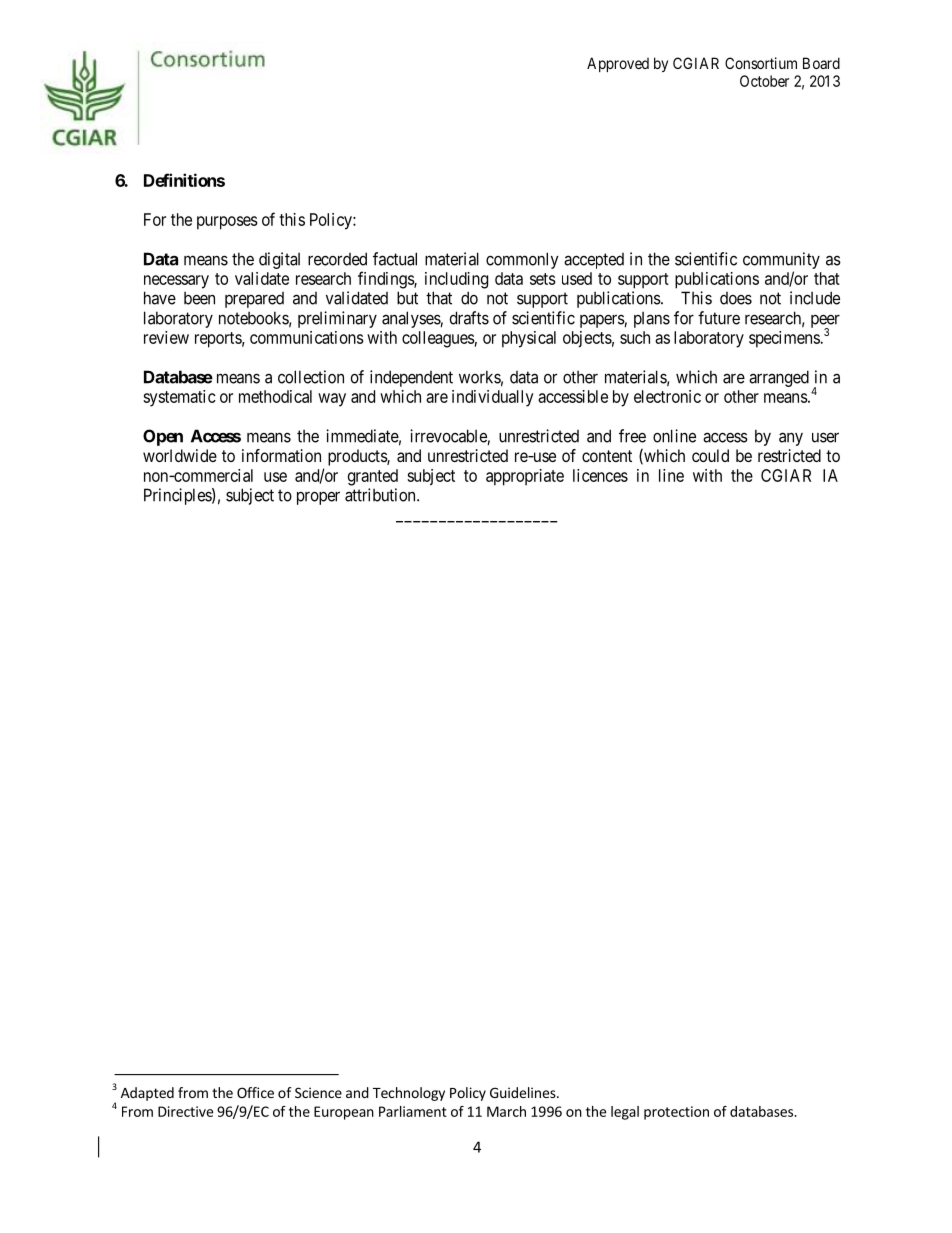 The width and height of the screenshot is (952, 1233). What do you see at coordinates (710, 455) in the screenshot?
I see `could` at bounding box center [710, 455].
